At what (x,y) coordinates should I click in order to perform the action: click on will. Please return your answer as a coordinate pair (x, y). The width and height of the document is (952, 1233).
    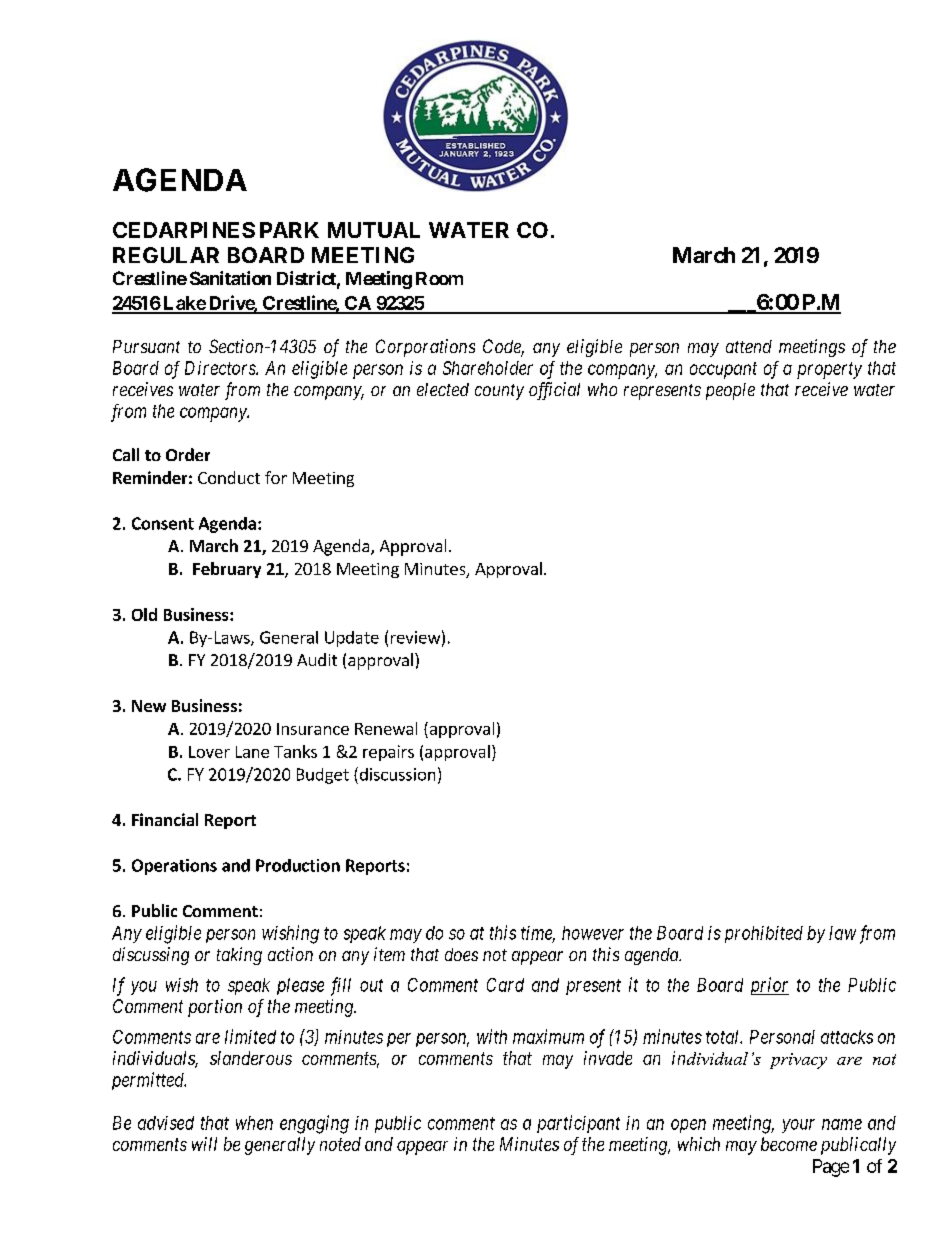
    Looking at the image, I should click on (204, 1144).
